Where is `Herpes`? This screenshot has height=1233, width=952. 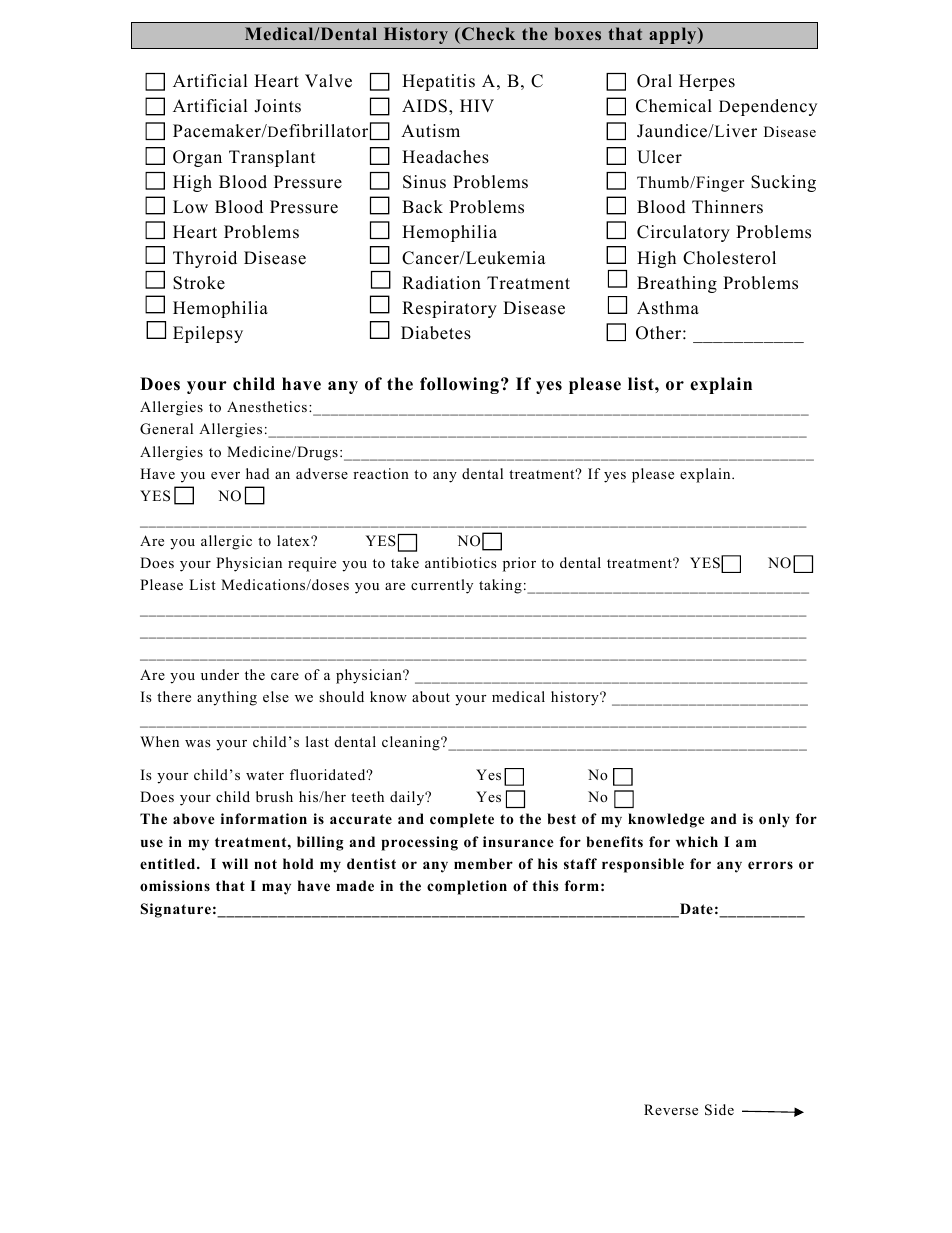
Herpes is located at coordinates (707, 82).
